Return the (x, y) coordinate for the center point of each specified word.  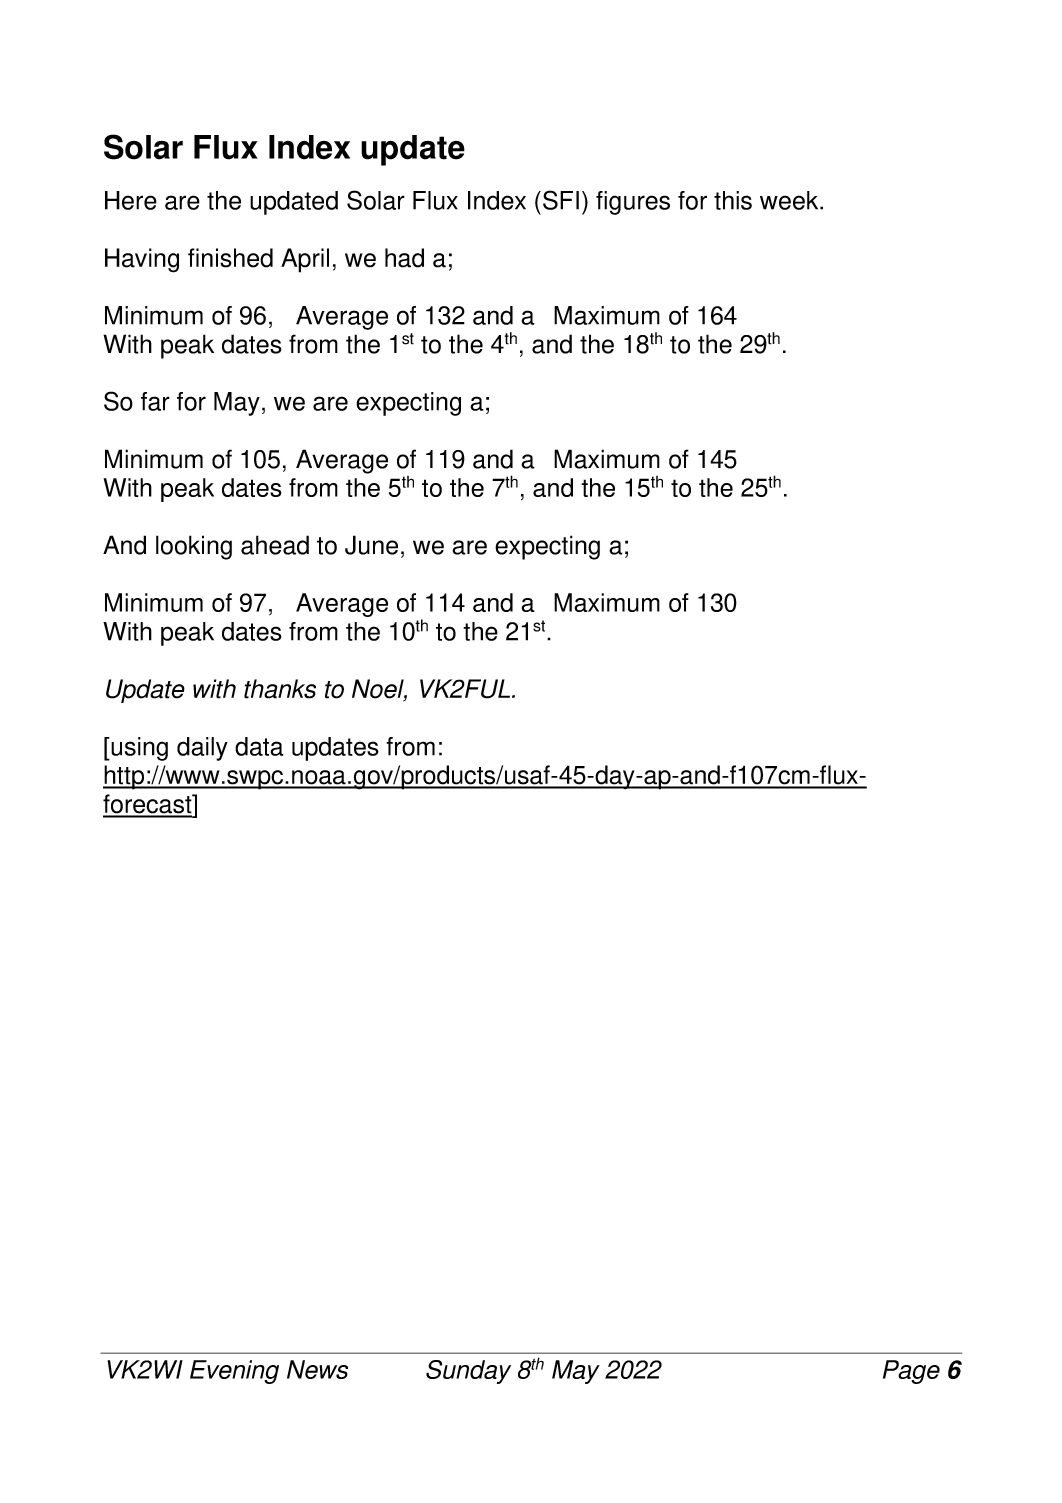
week (790, 200)
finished (230, 258)
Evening (234, 1372)
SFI (561, 200)
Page (911, 1372)
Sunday (468, 1372)
